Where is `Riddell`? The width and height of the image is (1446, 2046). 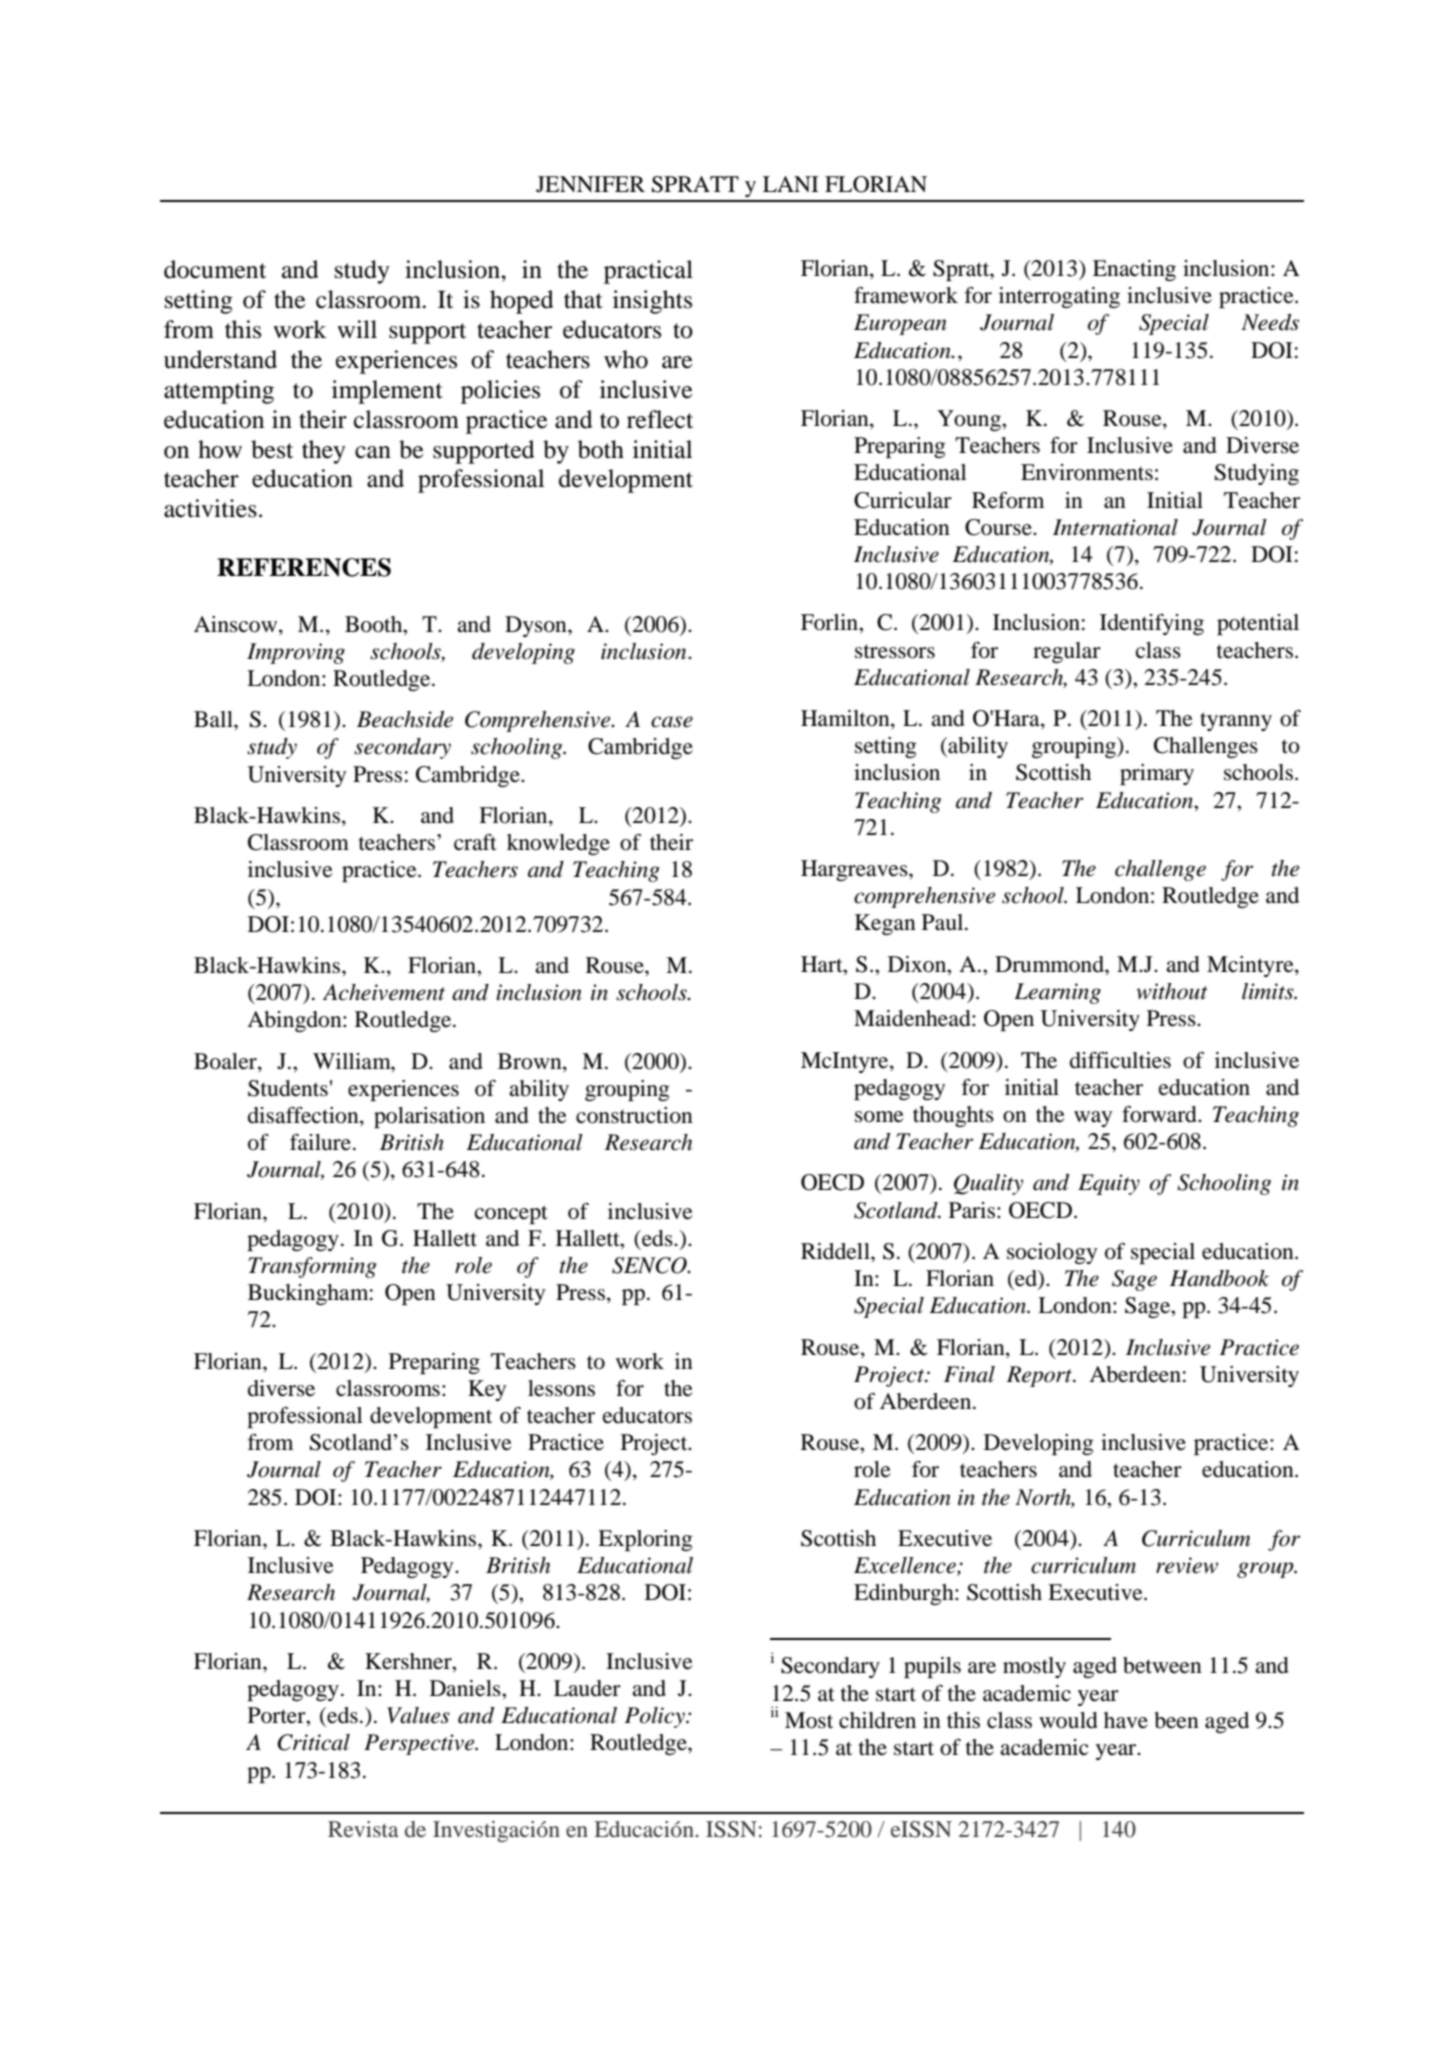
Riddell is located at coordinates (836, 1251).
